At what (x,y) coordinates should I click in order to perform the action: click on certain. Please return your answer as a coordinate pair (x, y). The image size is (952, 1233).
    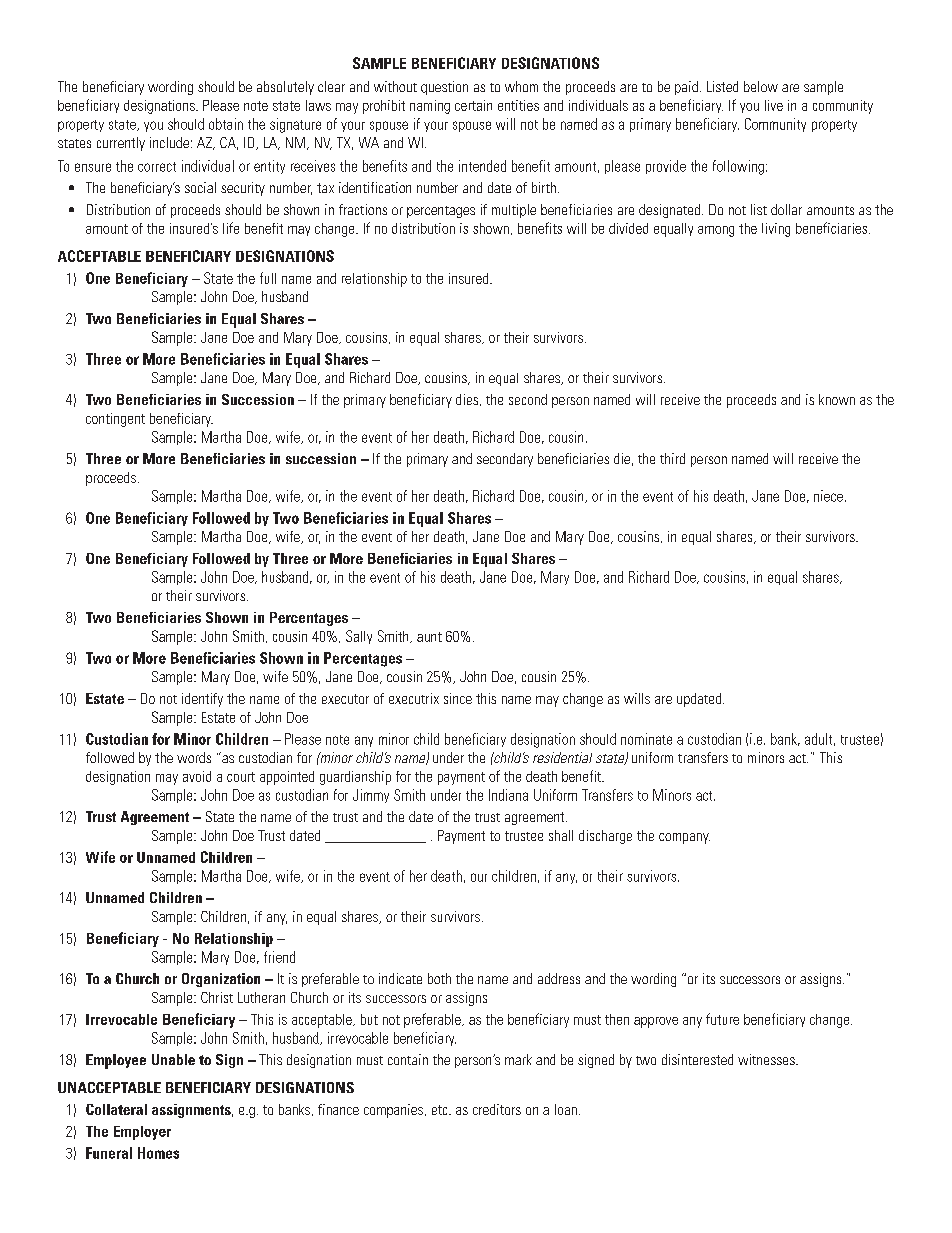
    Looking at the image, I should click on (473, 105).
